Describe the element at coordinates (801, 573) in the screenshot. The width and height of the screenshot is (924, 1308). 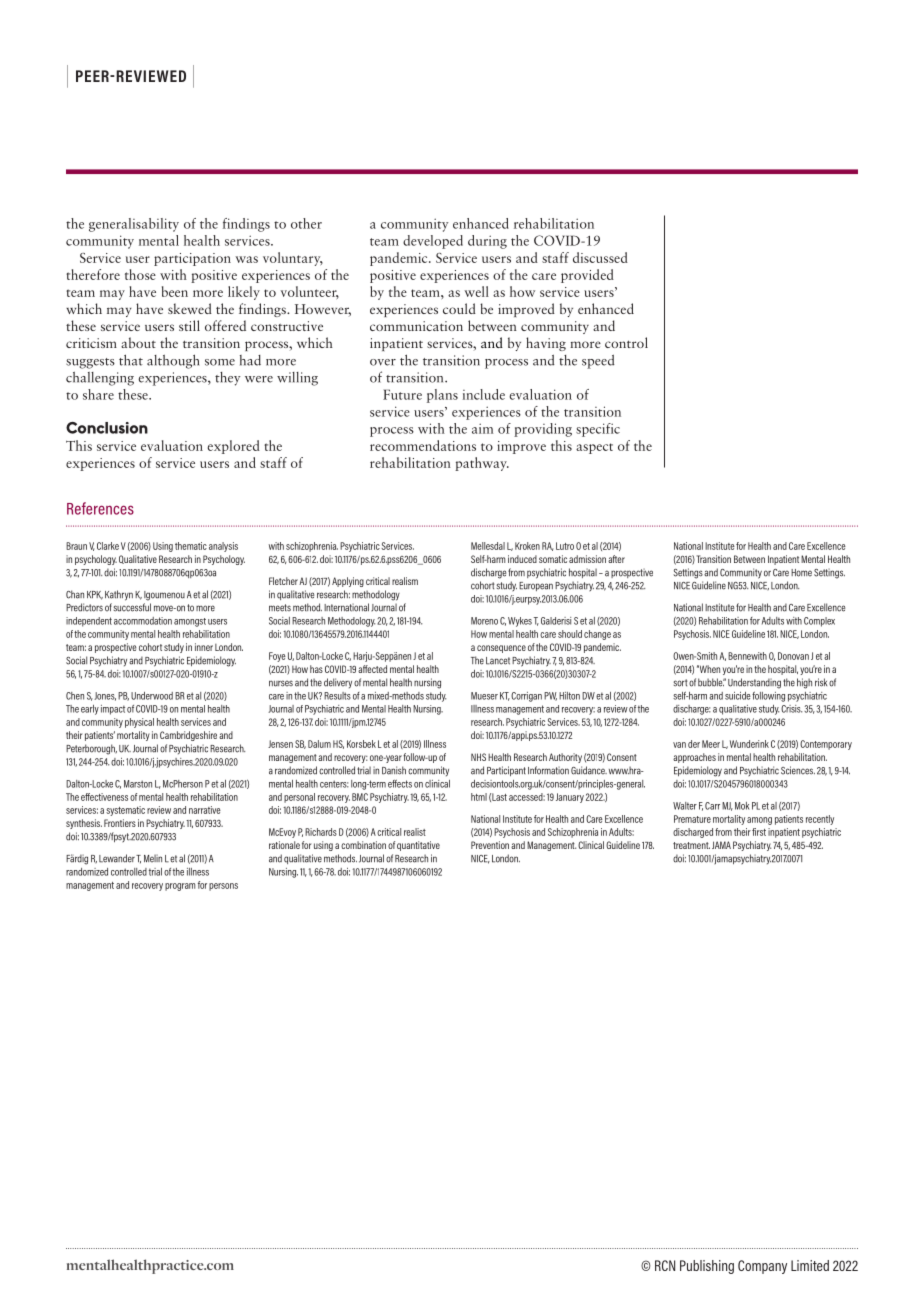
I see `Home` at that location.
